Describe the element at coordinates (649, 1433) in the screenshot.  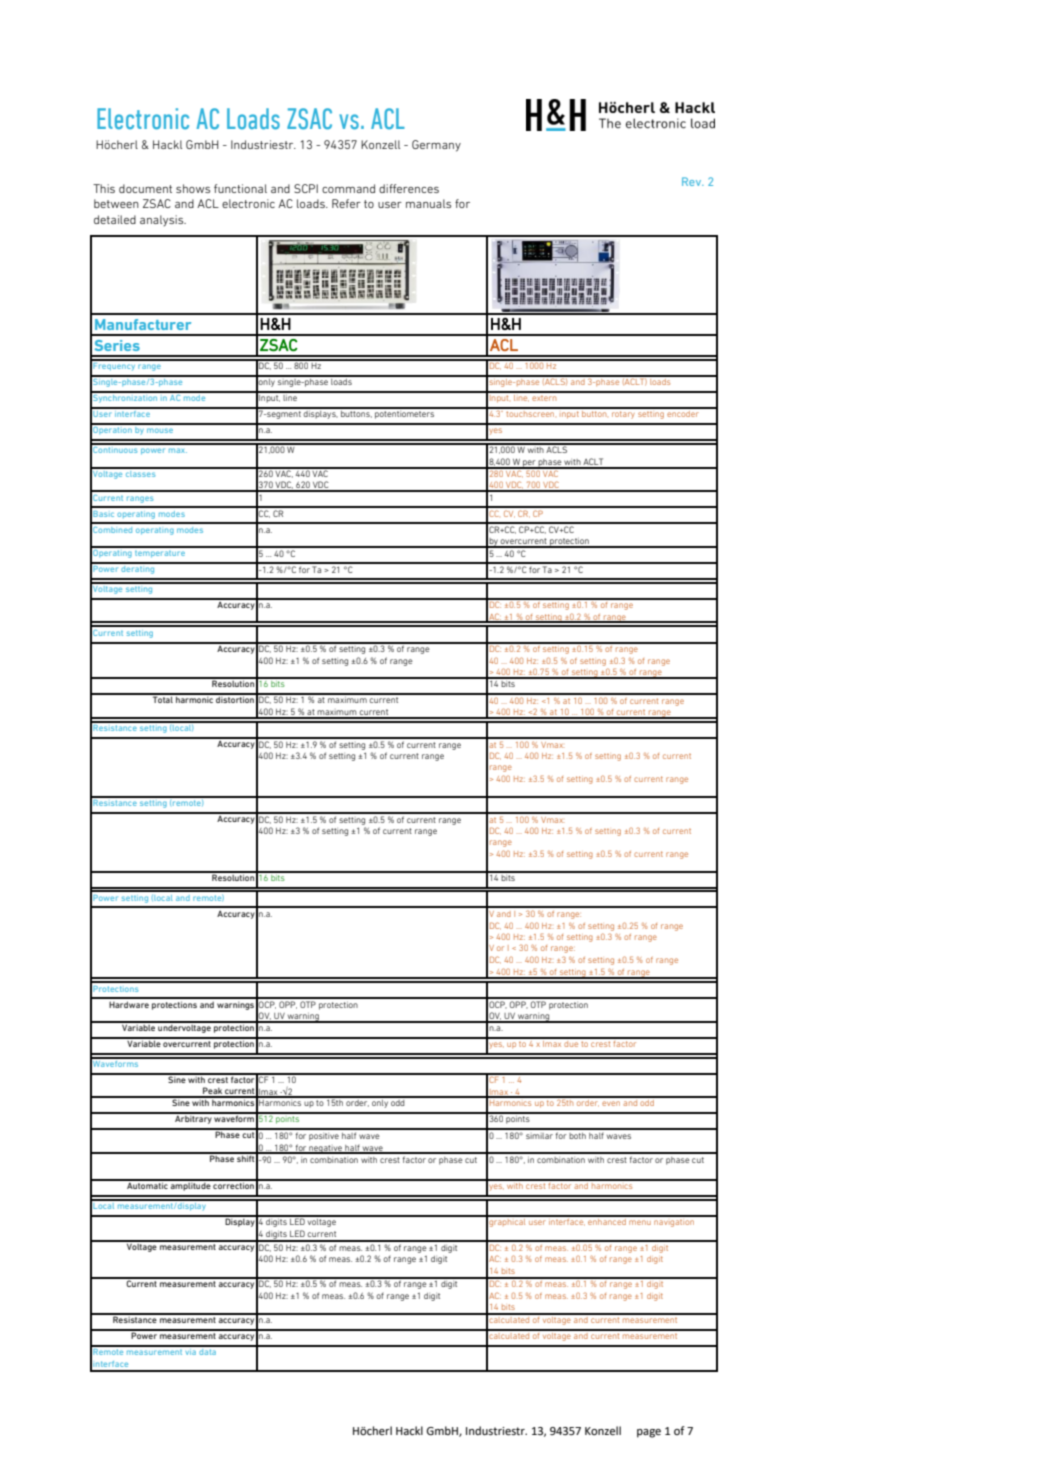
I see `page` at that location.
